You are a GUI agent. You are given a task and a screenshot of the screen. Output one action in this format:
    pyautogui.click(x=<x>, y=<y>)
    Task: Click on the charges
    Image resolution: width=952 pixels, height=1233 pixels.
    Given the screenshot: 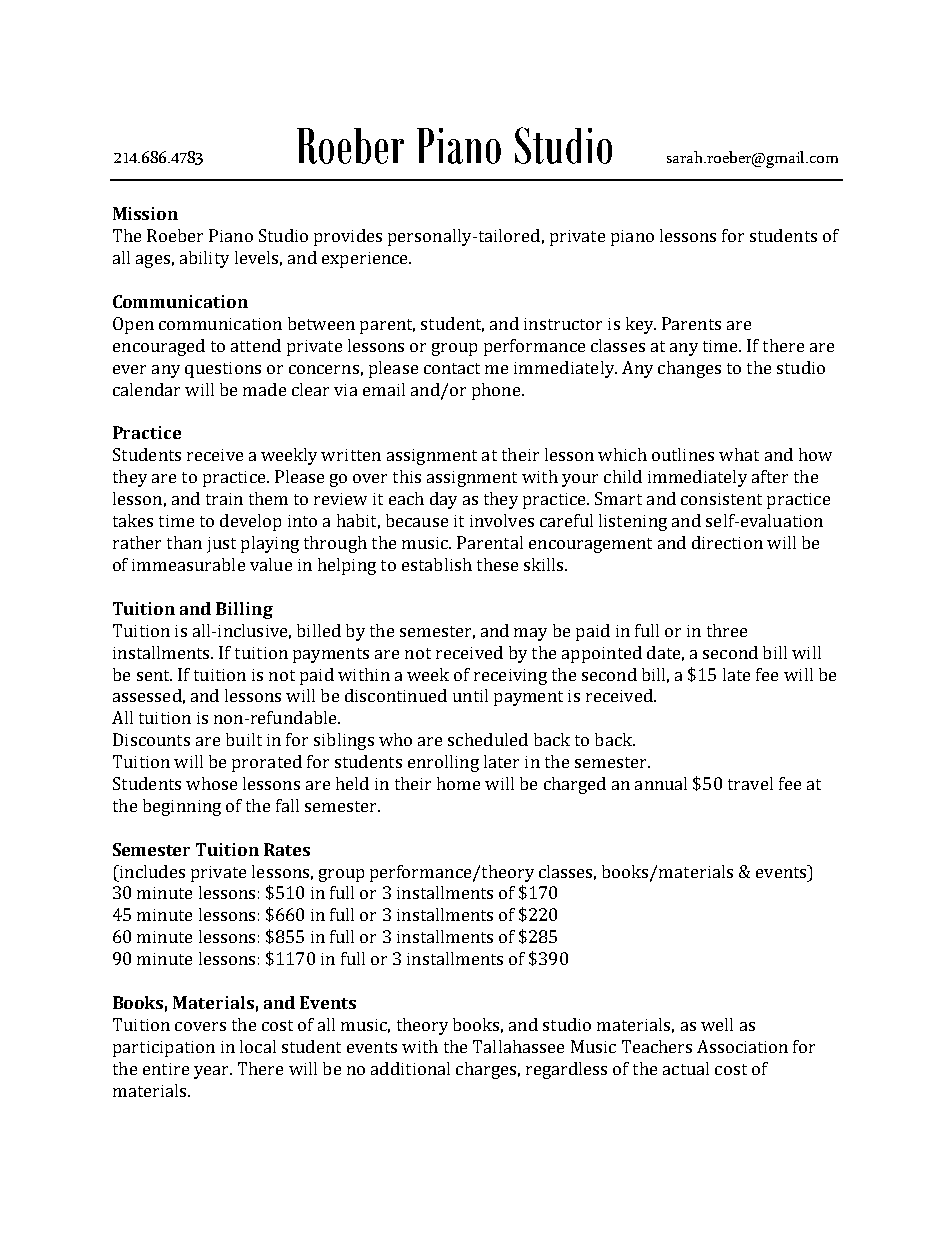 What is the action you would take?
    pyautogui.click(x=486, y=1070)
